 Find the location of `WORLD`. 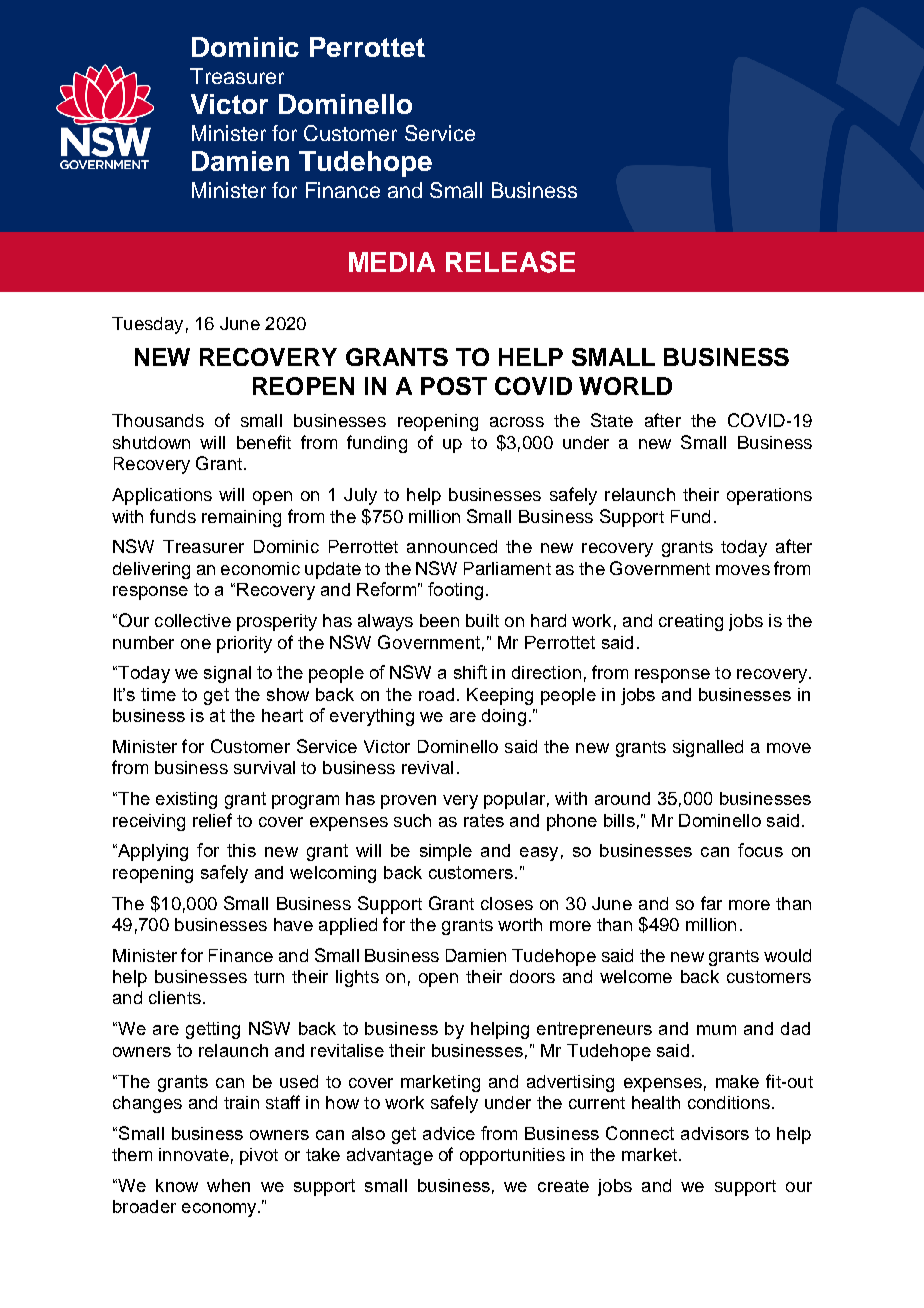

WORLD is located at coordinates (625, 386).
